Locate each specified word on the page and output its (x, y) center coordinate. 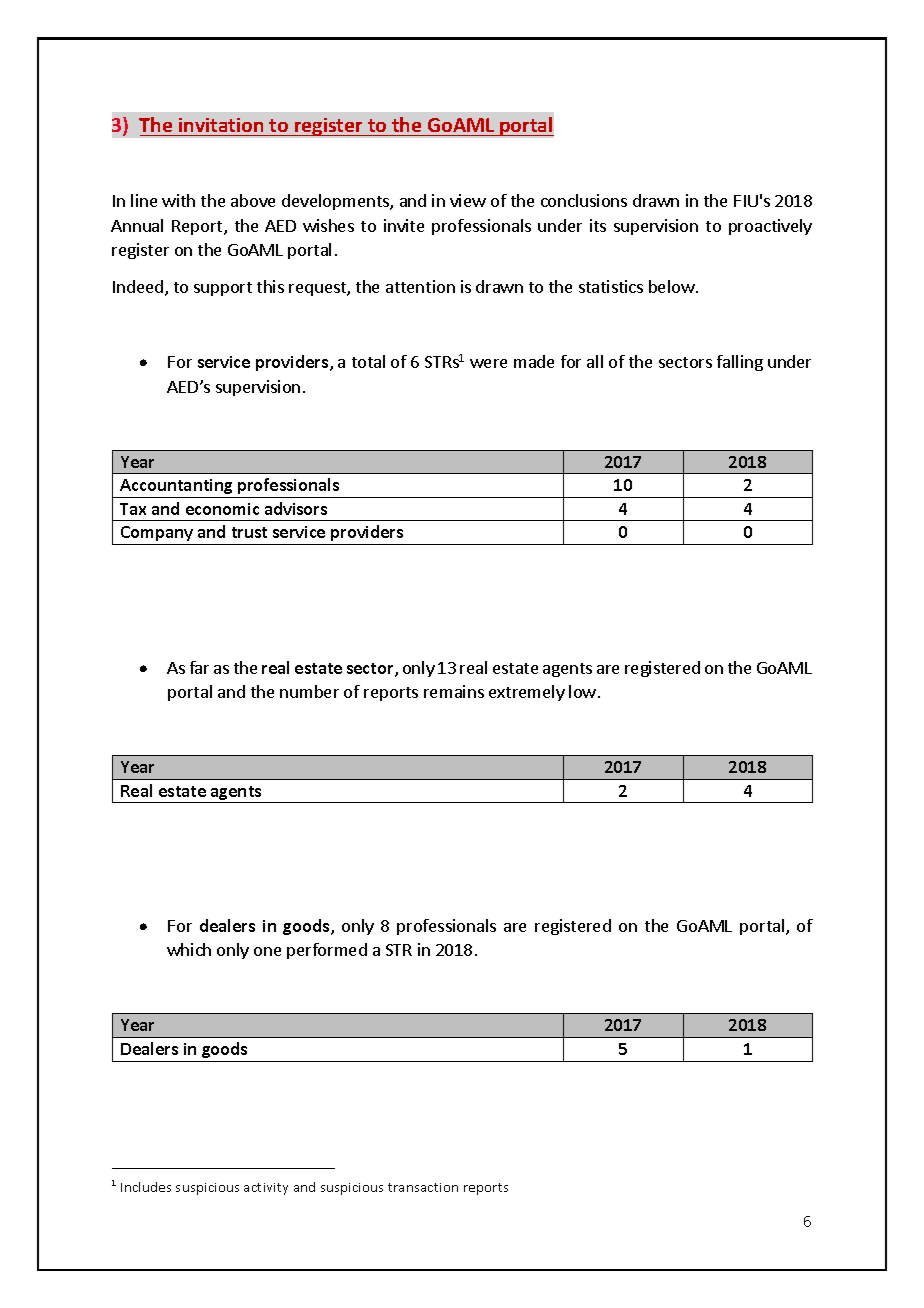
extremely (527, 693)
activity (266, 1189)
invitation (221, 125)
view (468, 200)
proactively (770, 227)
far (199, 667)
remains (454, 691)
